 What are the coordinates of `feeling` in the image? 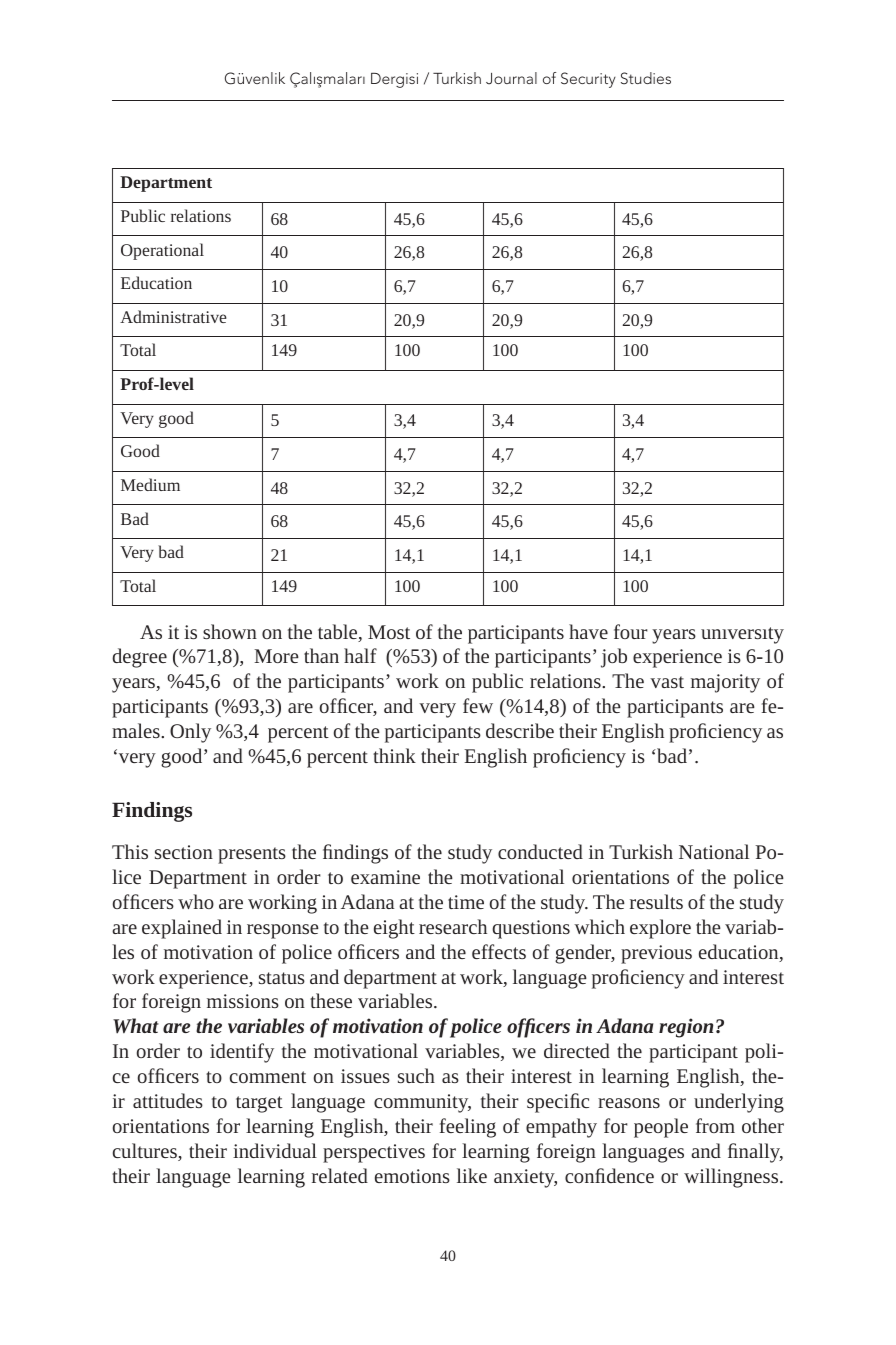 It's located at (468, 1128).
